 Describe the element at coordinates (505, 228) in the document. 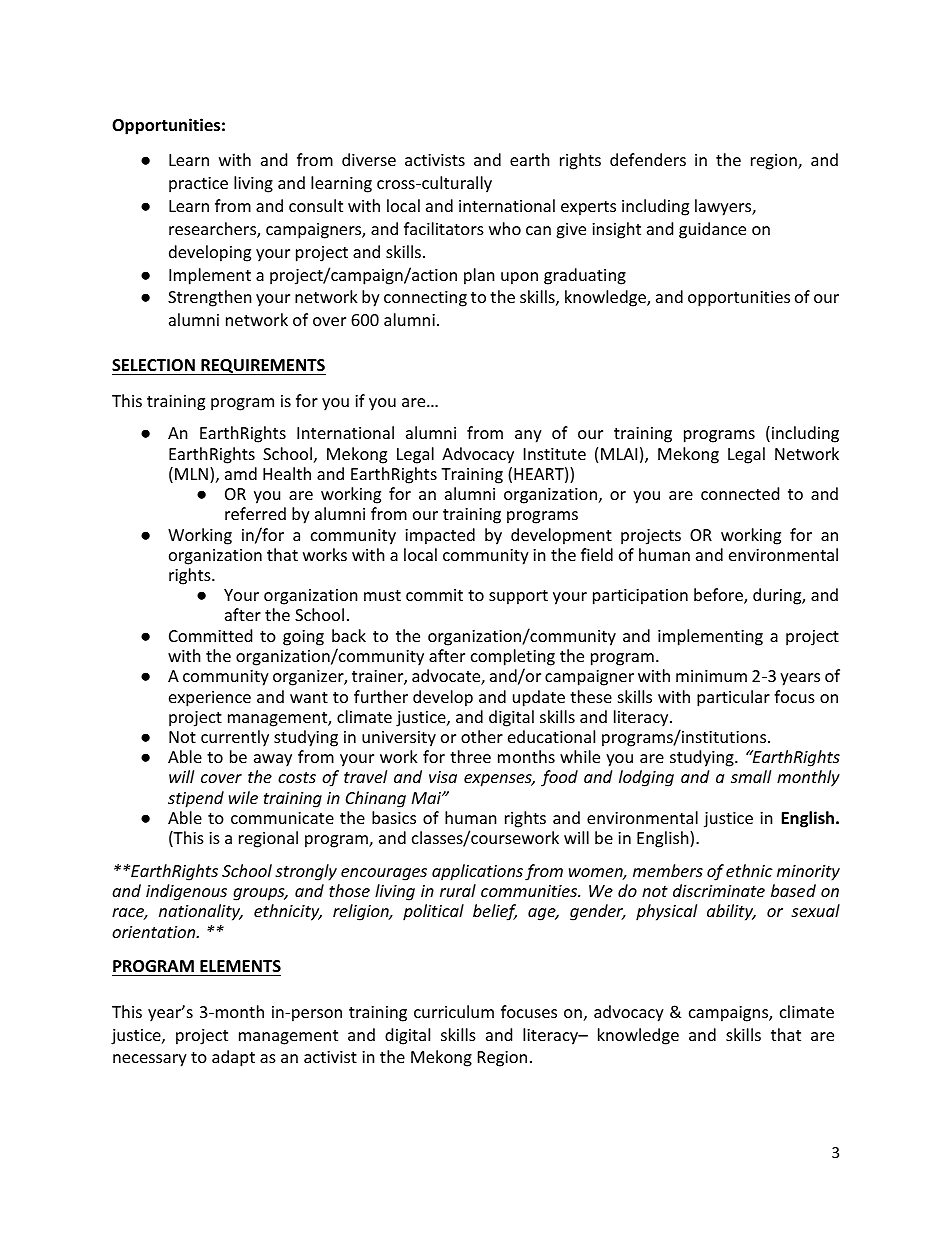

I see `who` at that location.
